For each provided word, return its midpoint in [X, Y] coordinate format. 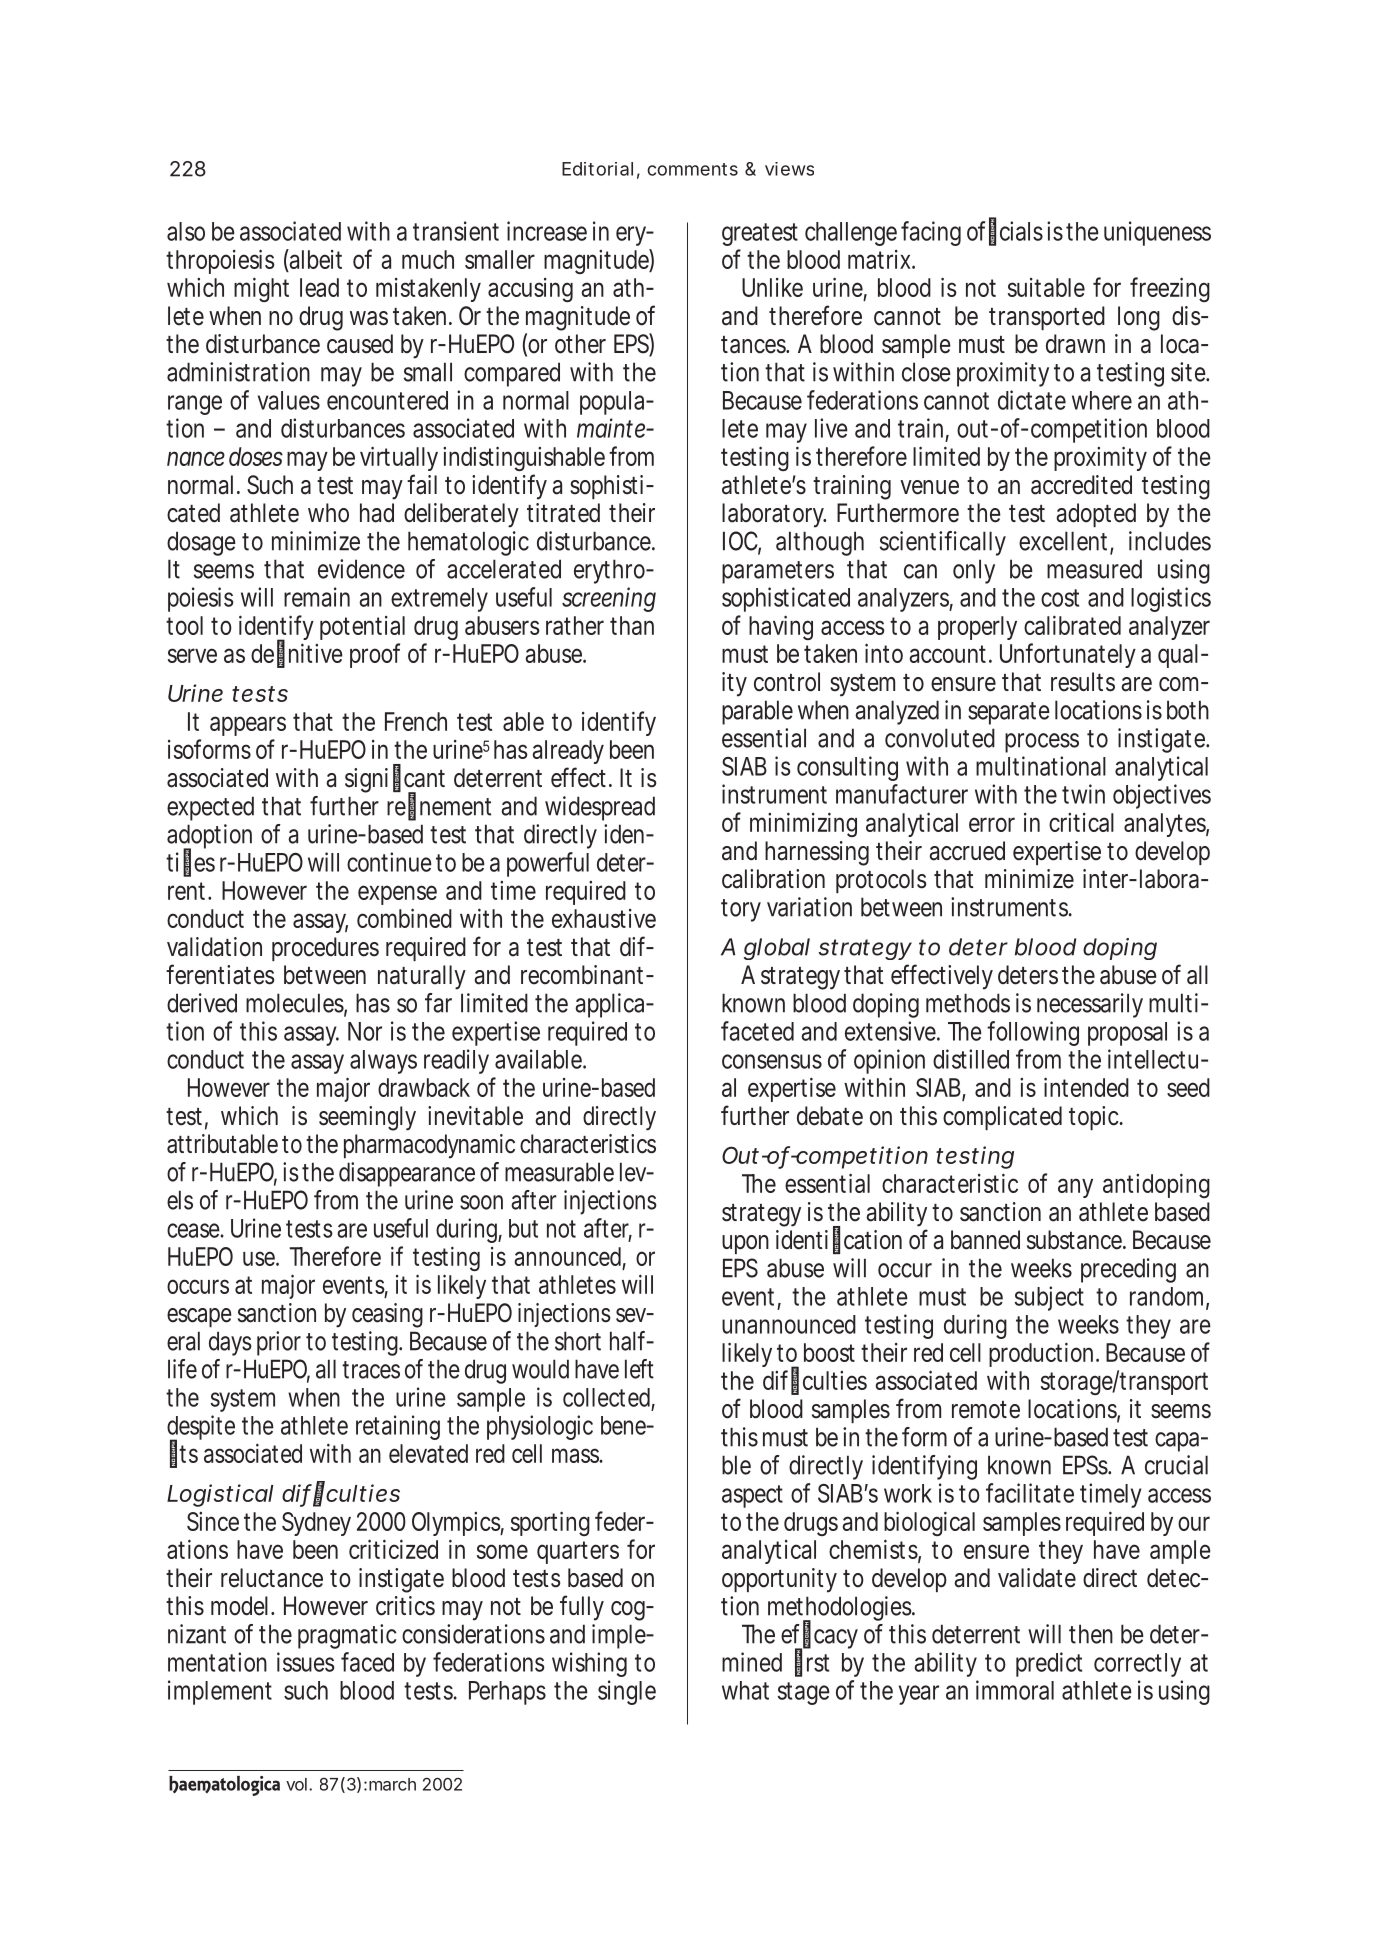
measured [1094, 569]
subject [1049, 1298]
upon [745, 1244]
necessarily [1090, 1005]
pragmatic [347, 1636]
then [1091, 1634]
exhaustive [604, 918]
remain [317, 597]
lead [319, 287]
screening [609, 599]
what [745, 1690]
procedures [325, 949]
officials [1005, 231]
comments [692, 169]
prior [279, 1343]
